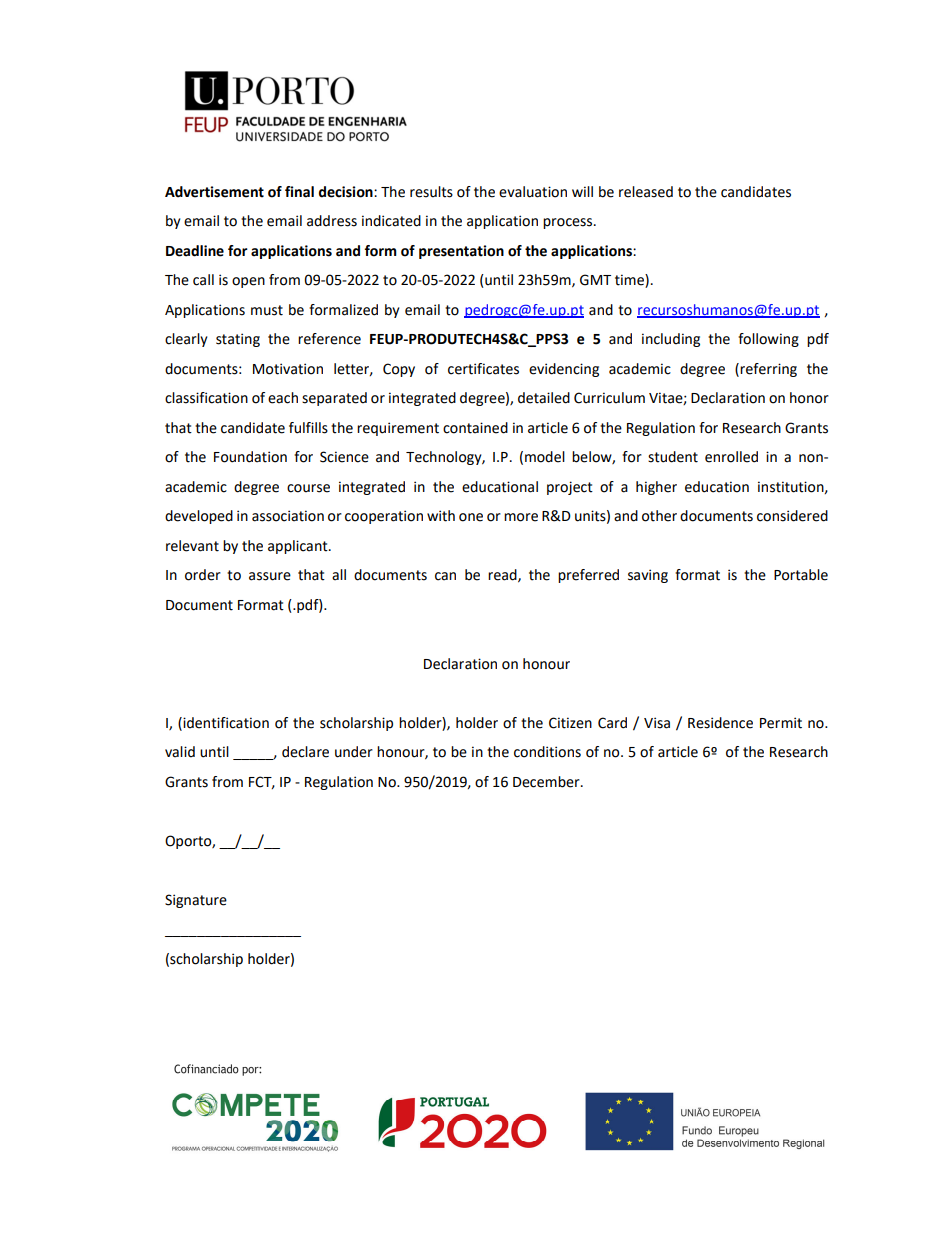  Describe the element at coordinates (471, 517) in the document. I see `one` at that location.
